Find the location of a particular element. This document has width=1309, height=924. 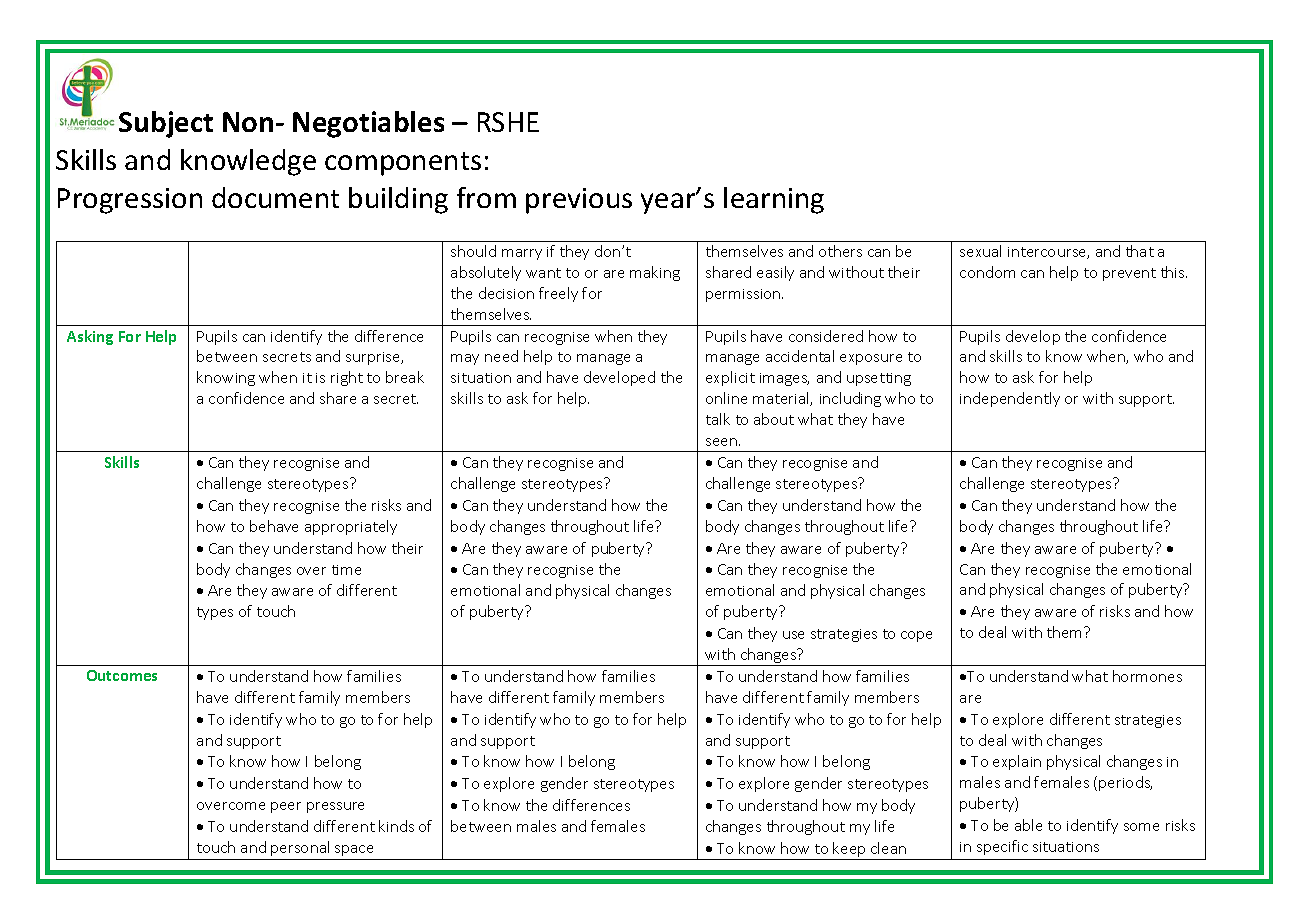

Subject is located at coordinates (166, 124).
